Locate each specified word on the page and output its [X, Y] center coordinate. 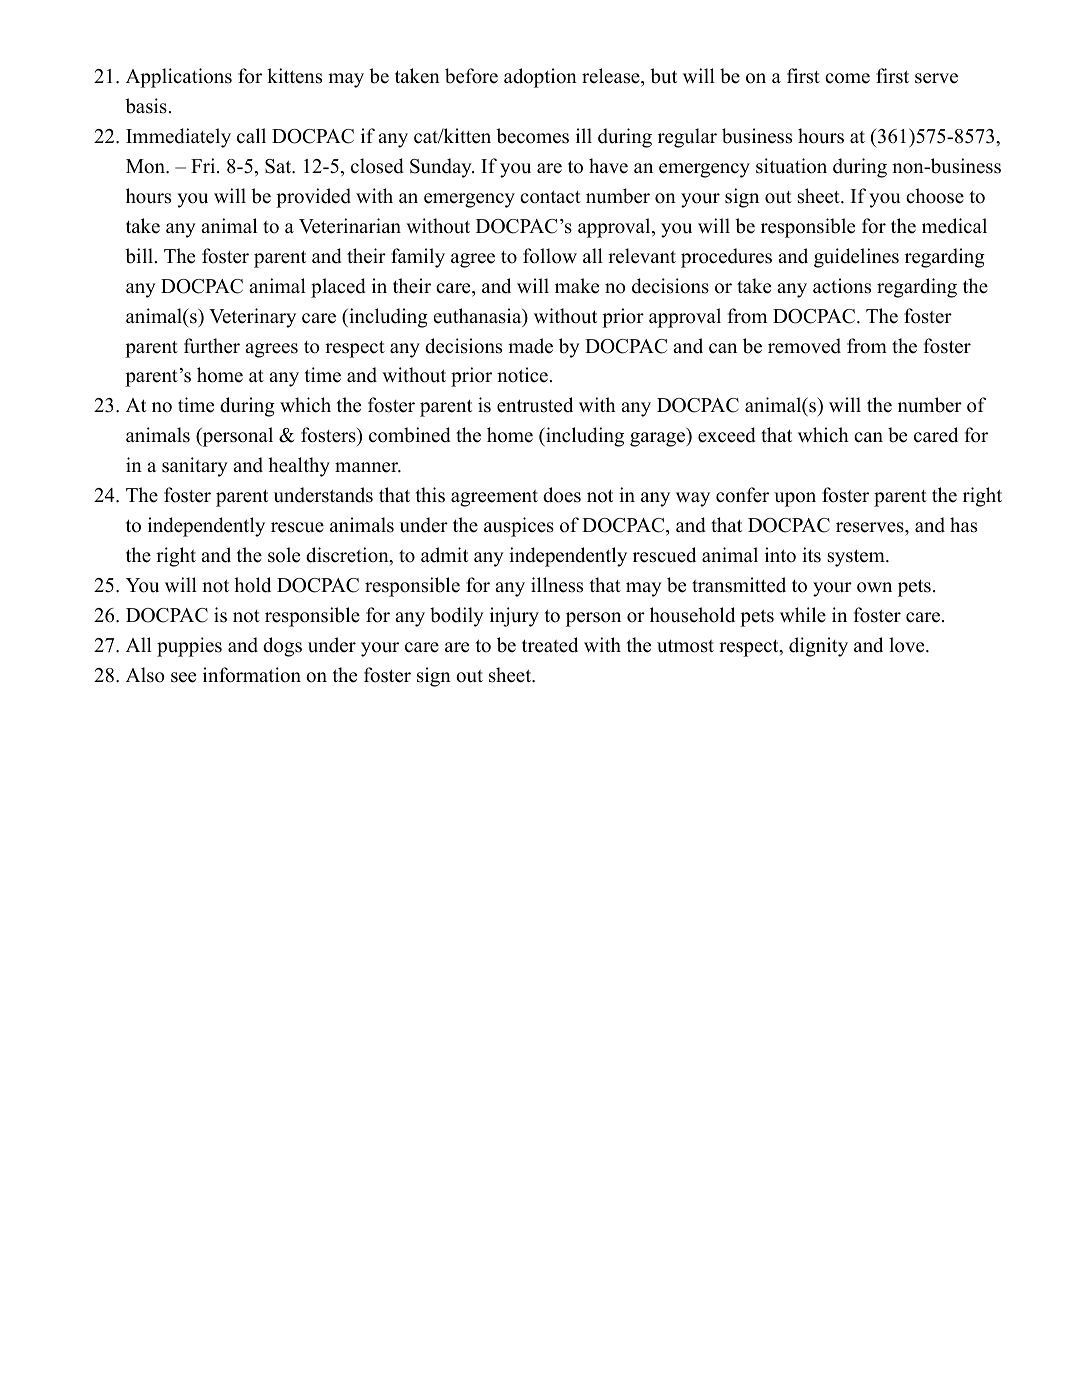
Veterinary [252, 318]
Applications [179, 78]
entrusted [535, 405]
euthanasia [478, 317]
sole [284, 555]
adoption [540, 78]
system [857, 558]
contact [550, 197]
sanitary [195, 467]
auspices [519, 527]
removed [804, 346]
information [252, 675]
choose [935, 196]
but [663, 76]
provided [313, 198]
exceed [727, 435]
